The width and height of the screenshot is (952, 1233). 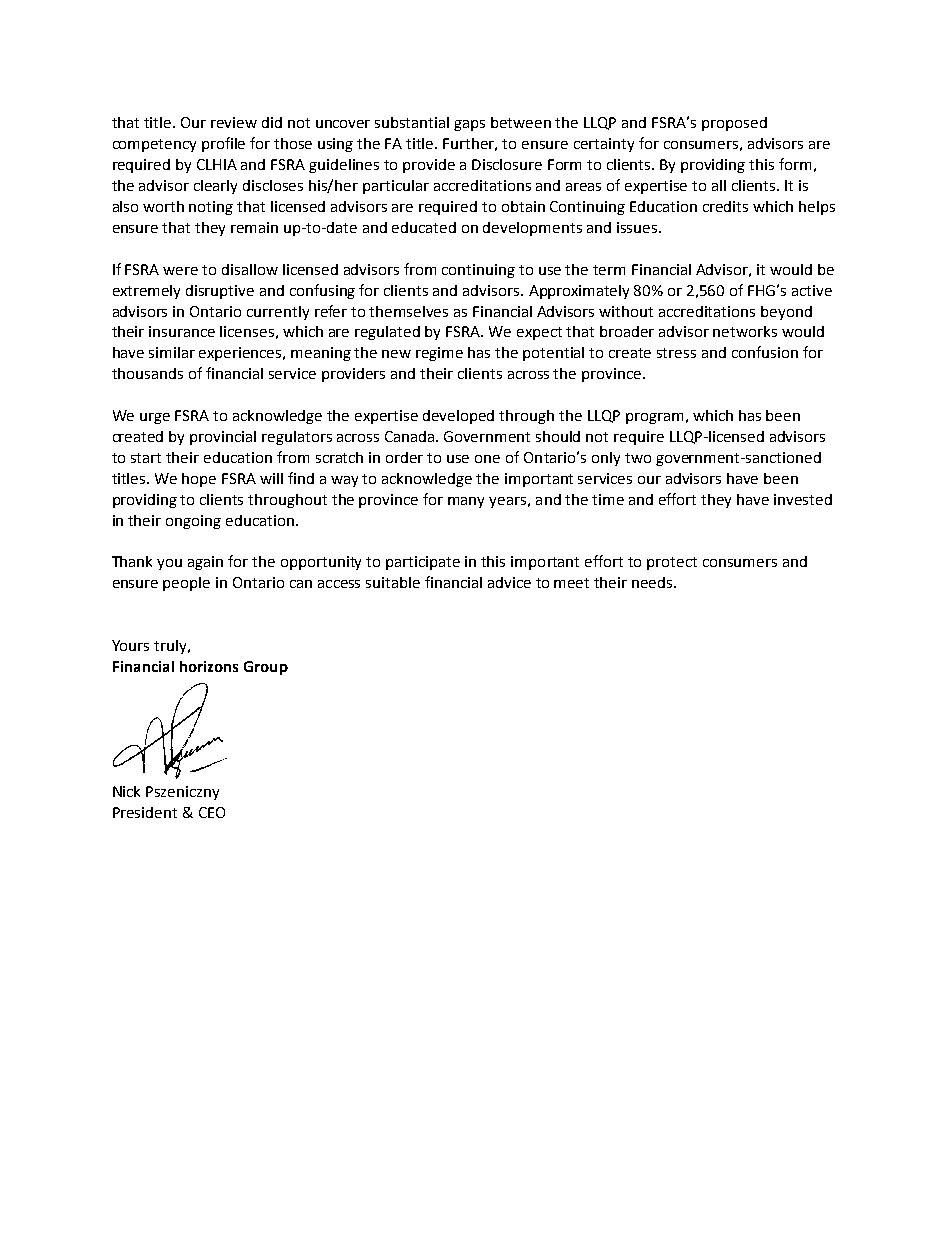 I want to click on similar, so click(x=172, y=352).
